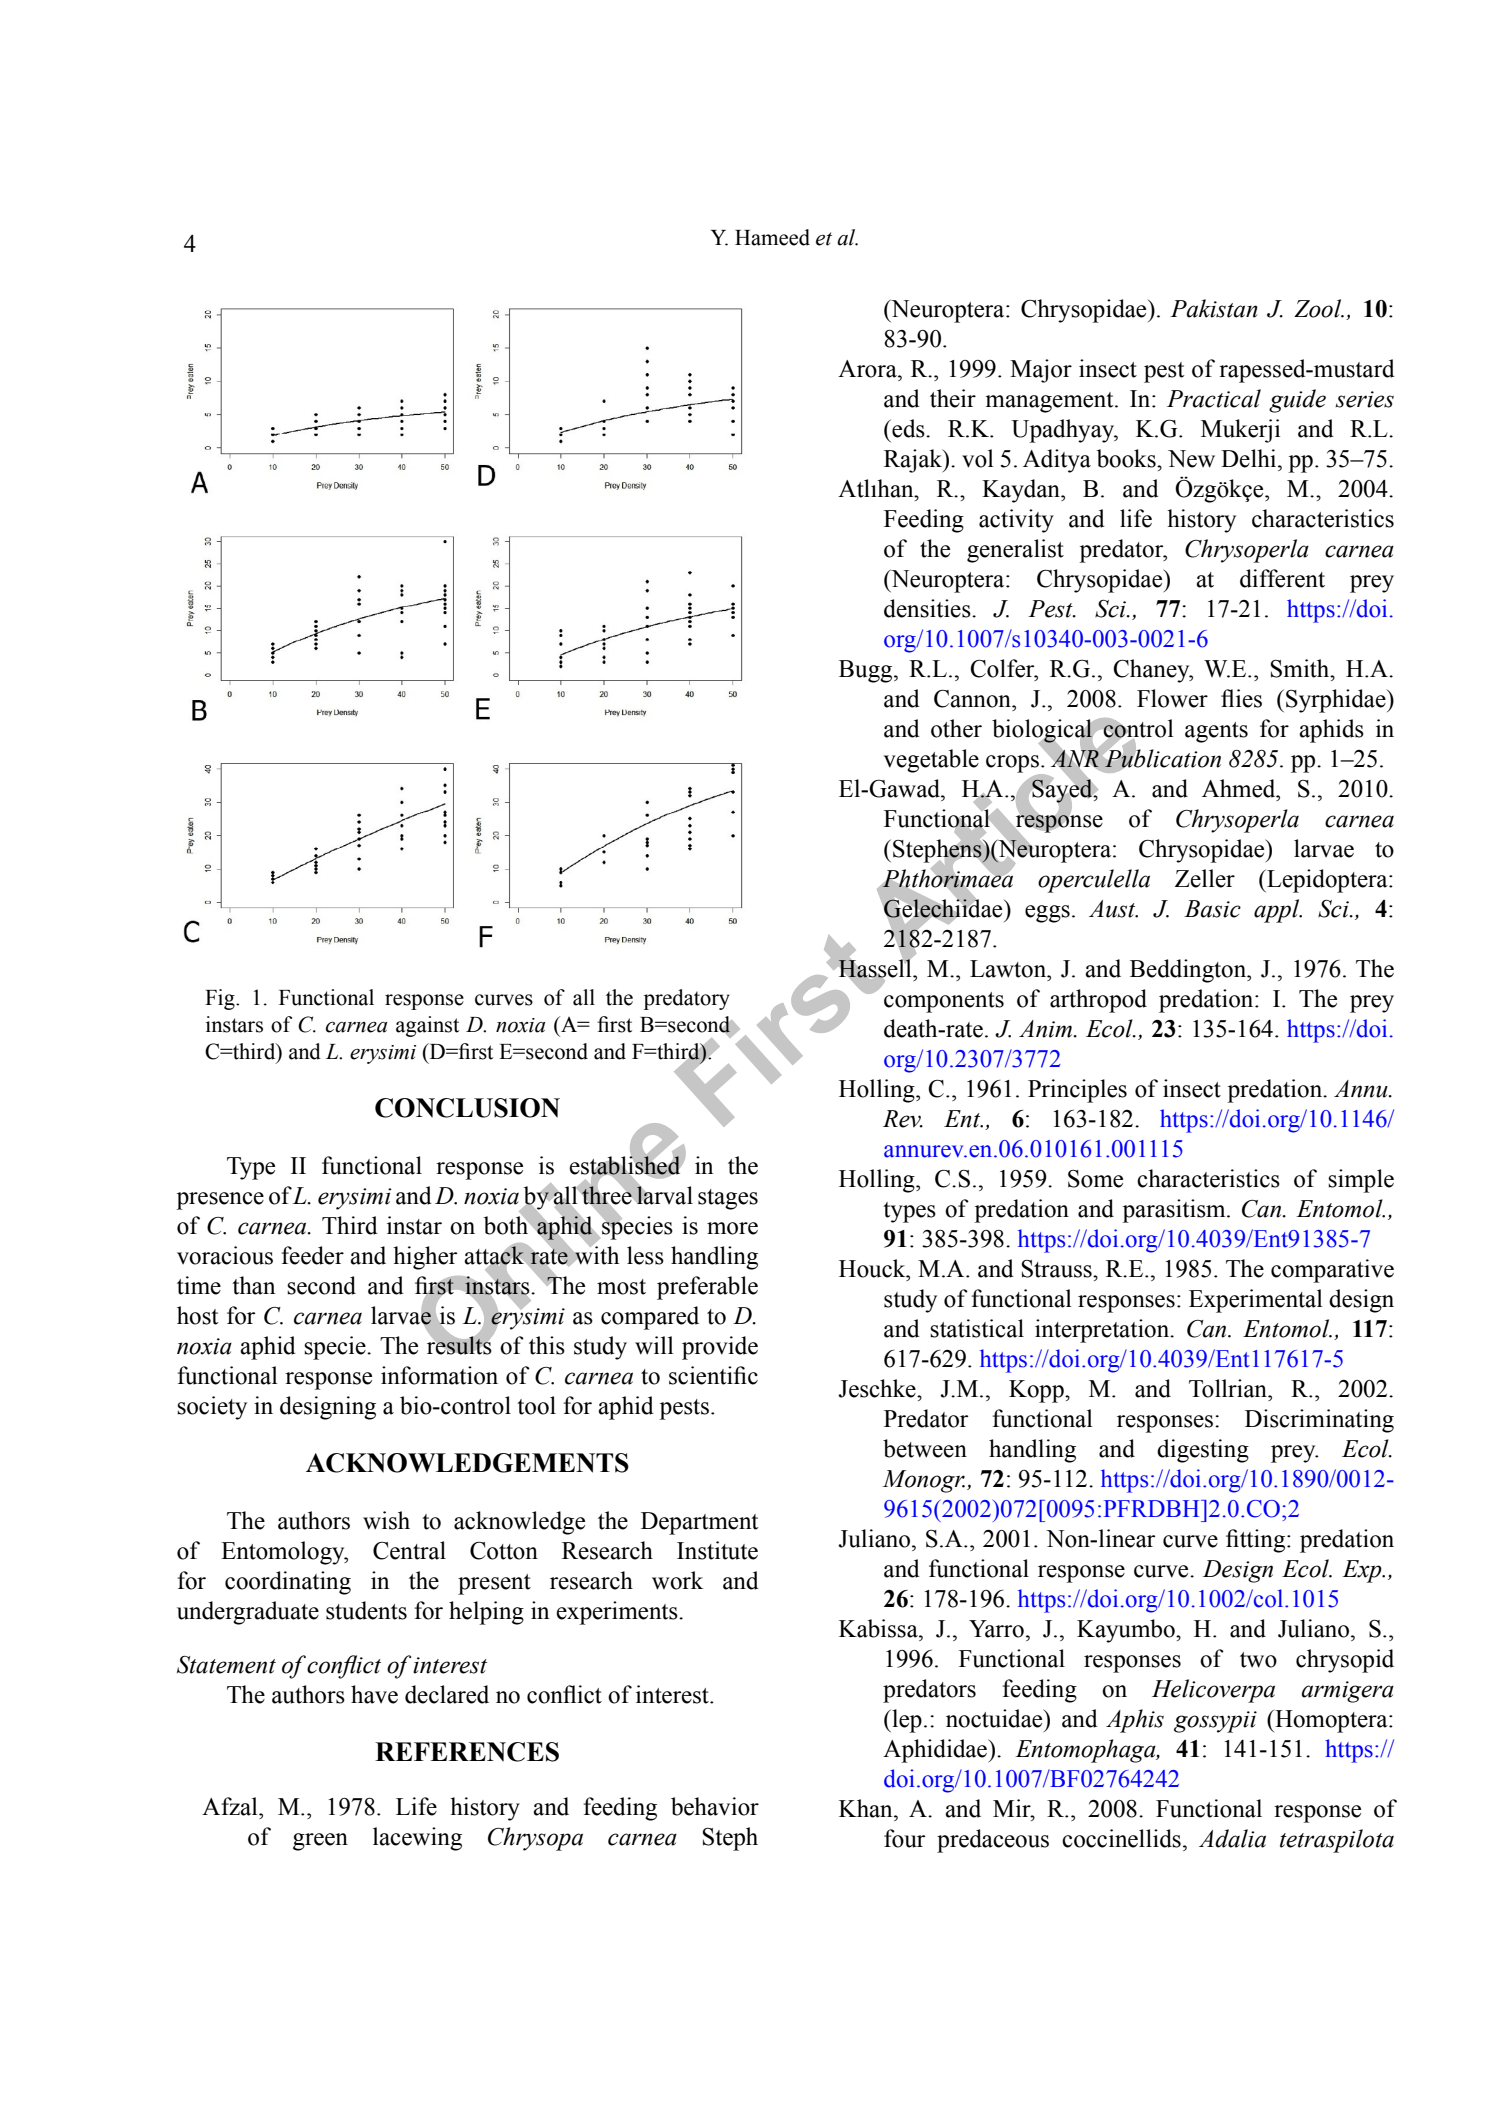  What do you see at coordinates (320, 1842) in the document?
I see `green` at bounding box center [320, 1842].
